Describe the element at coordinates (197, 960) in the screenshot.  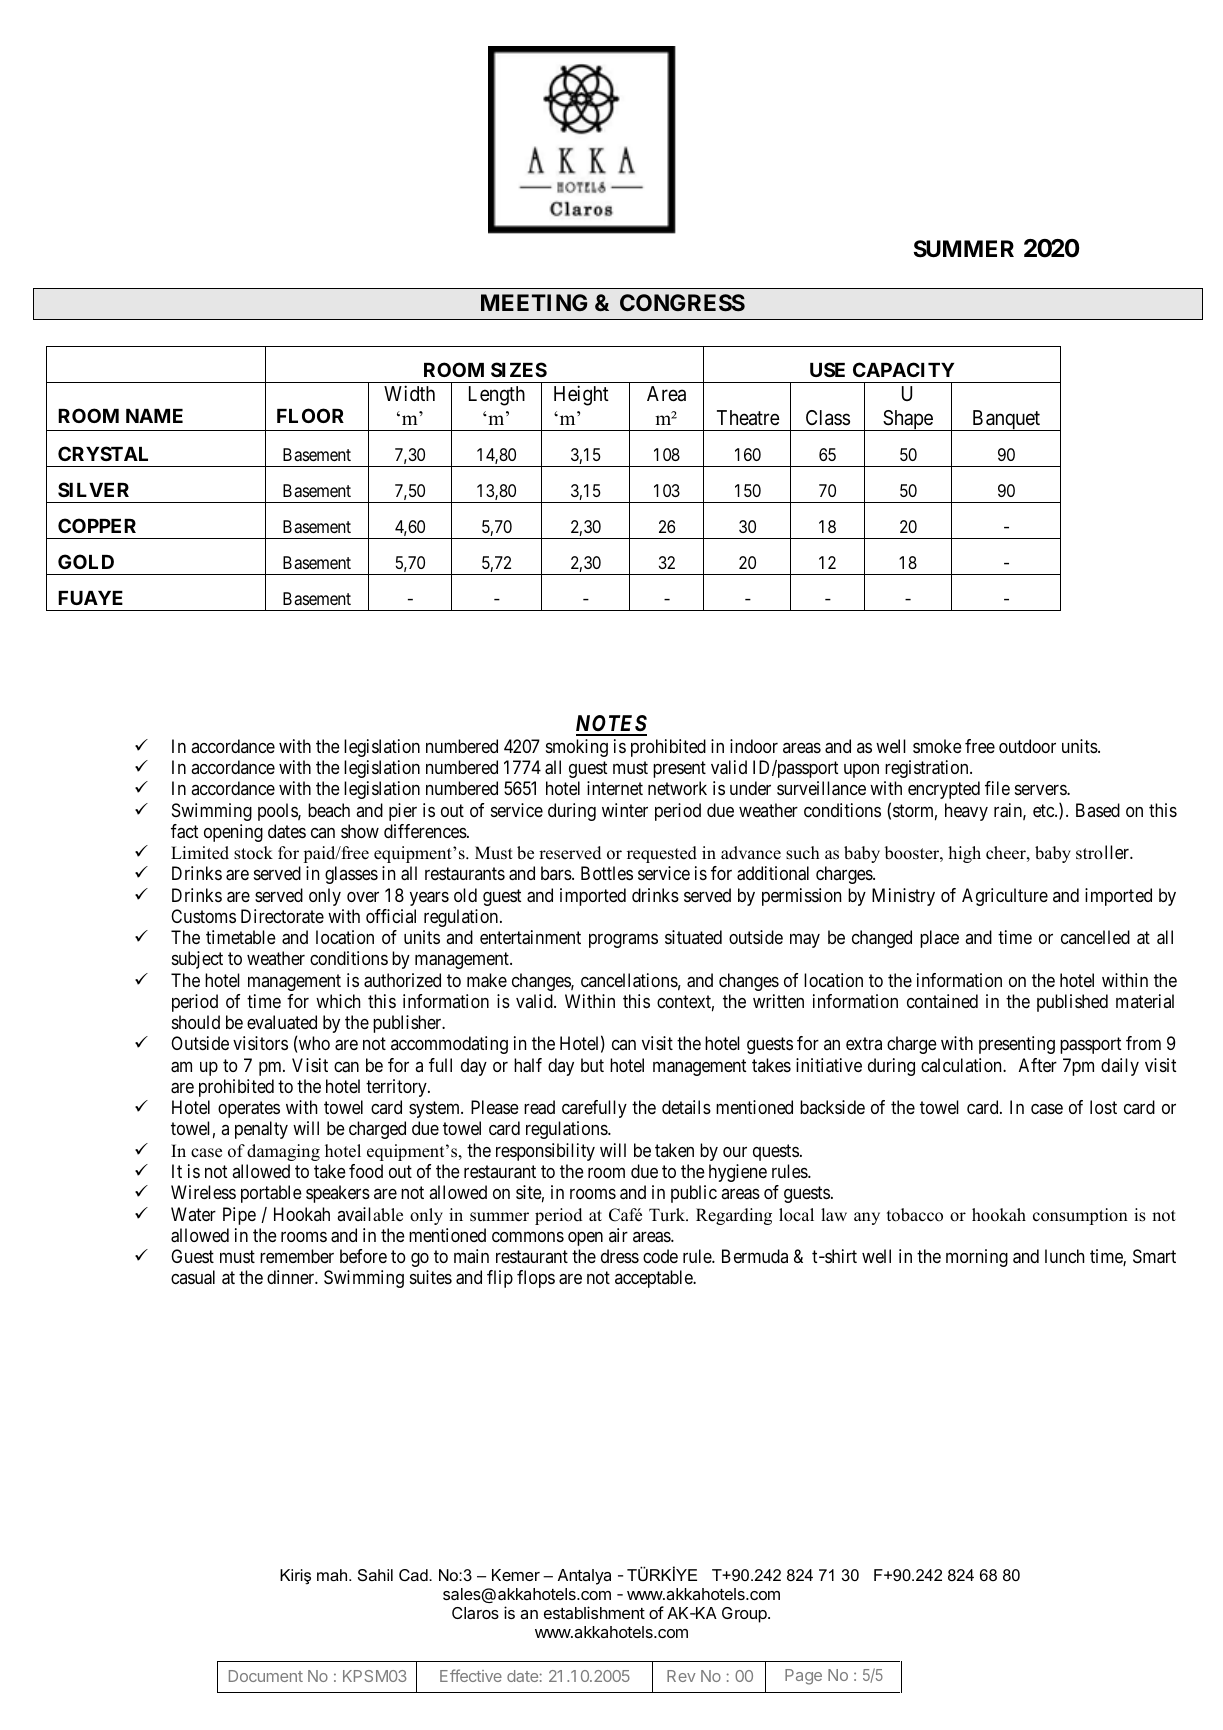
I see `subject` at that location.
